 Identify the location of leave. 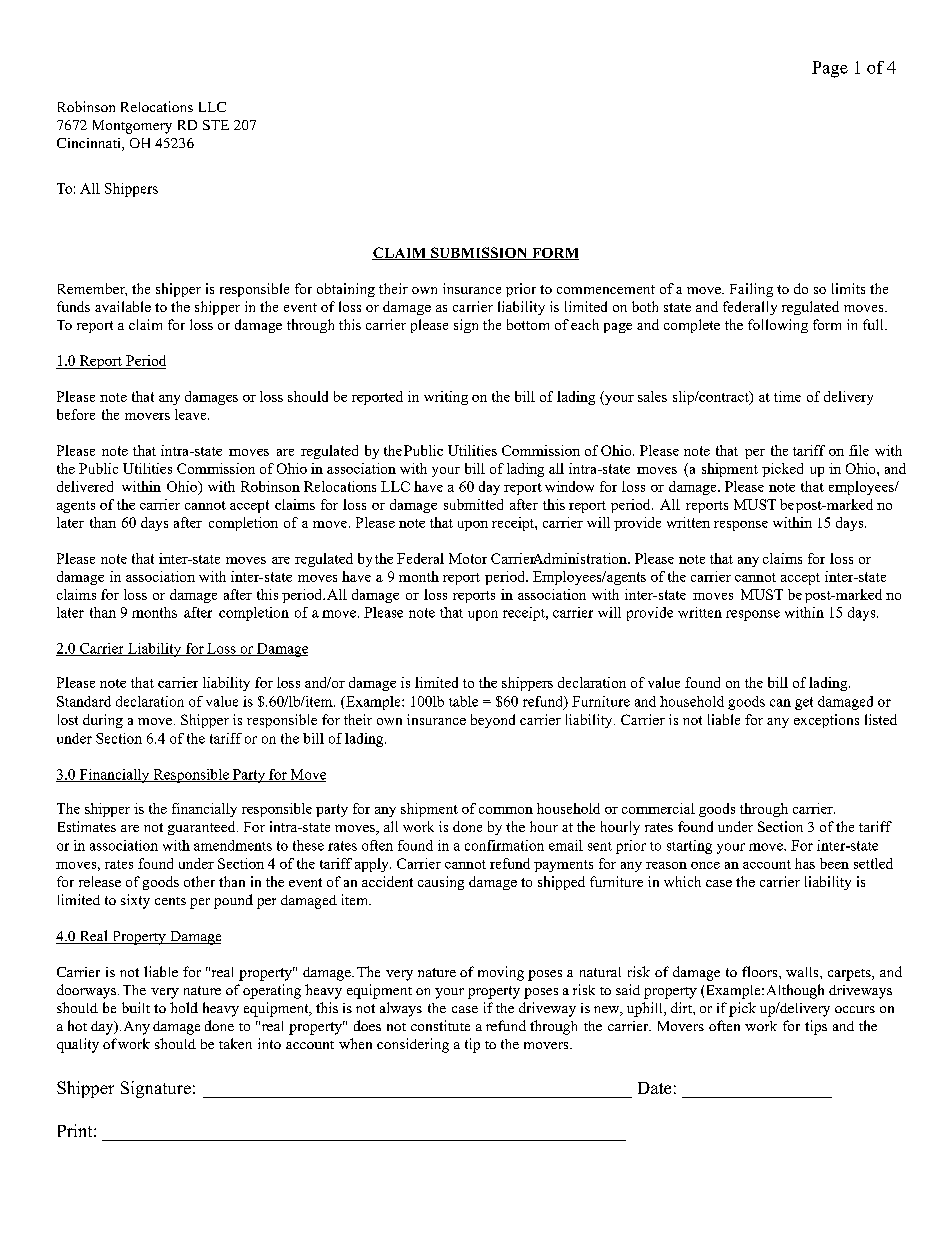
(192, 414).
